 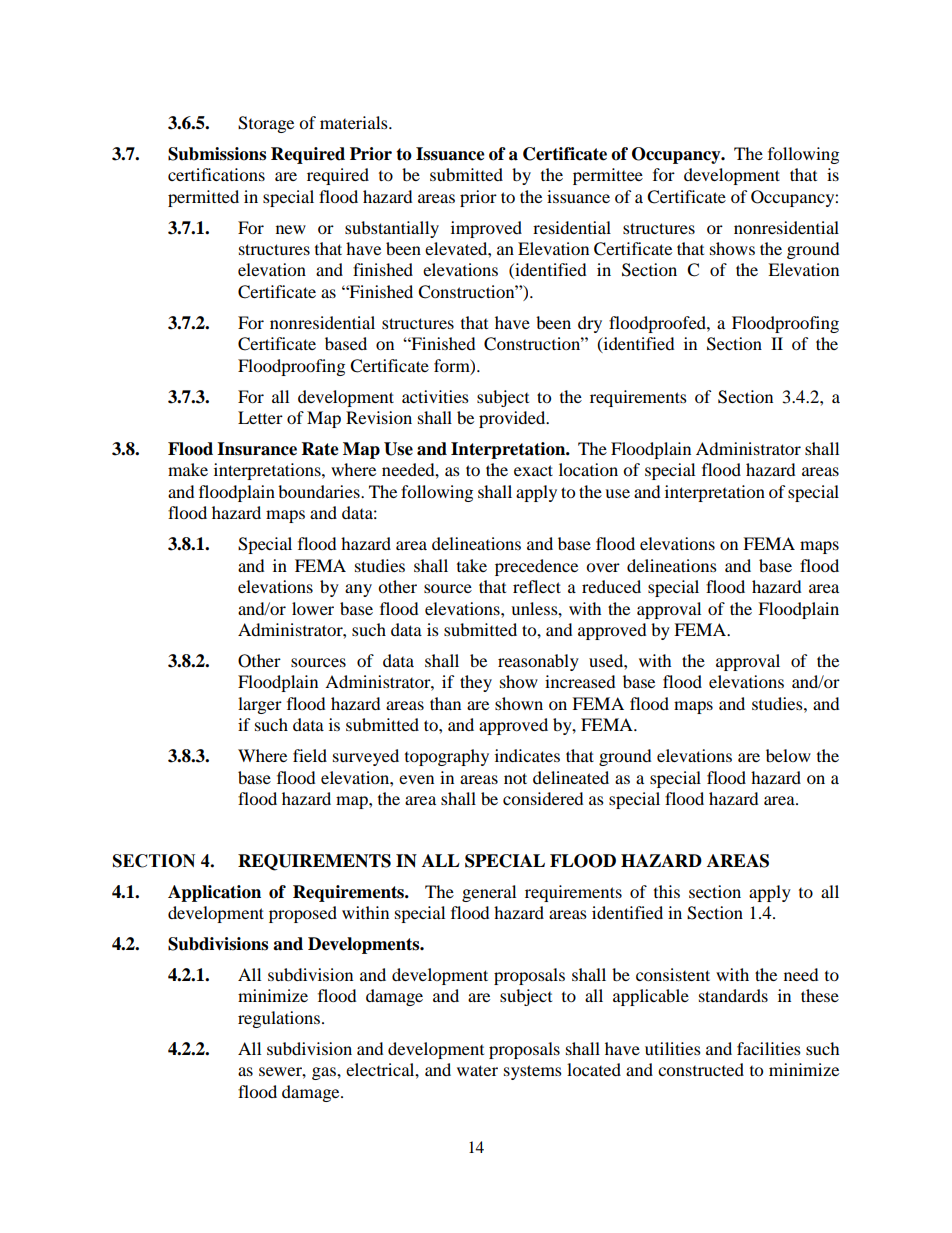 I want to click on below, so click(x=788, y=755).
